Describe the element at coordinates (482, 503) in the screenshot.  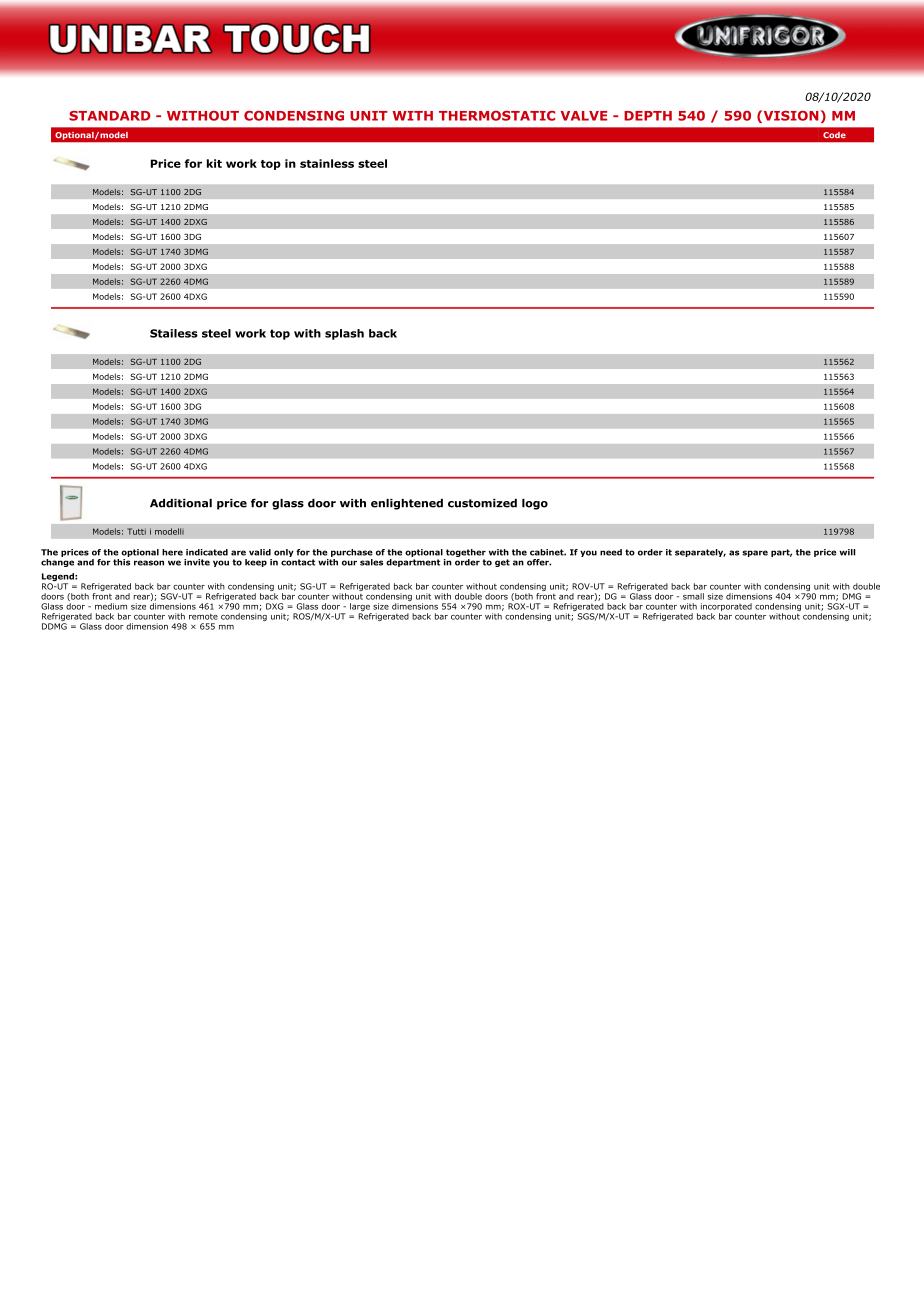
I see `customized` at that location.
